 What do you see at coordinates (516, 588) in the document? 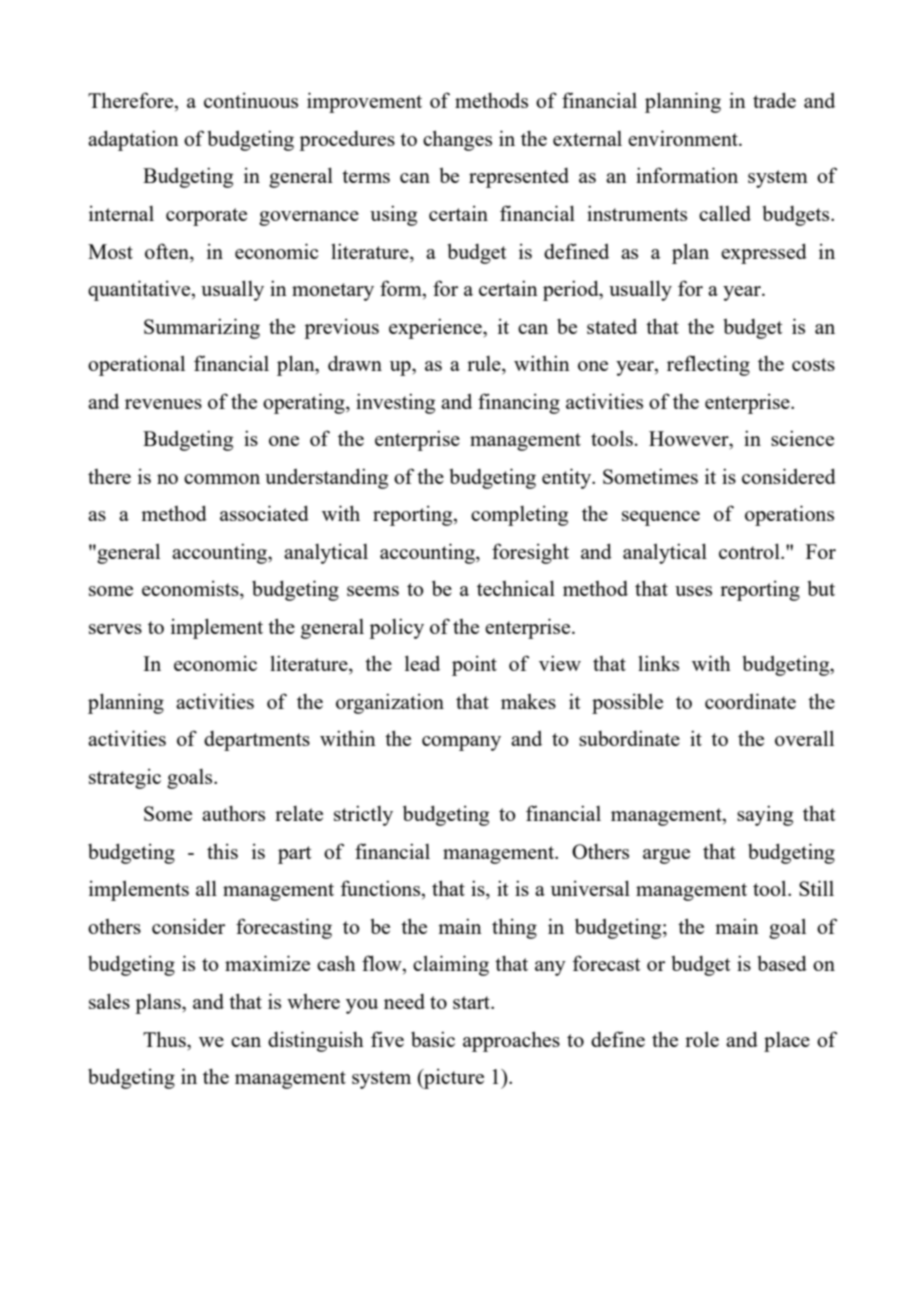
I see `technical` at bounding box center [516, 588].
